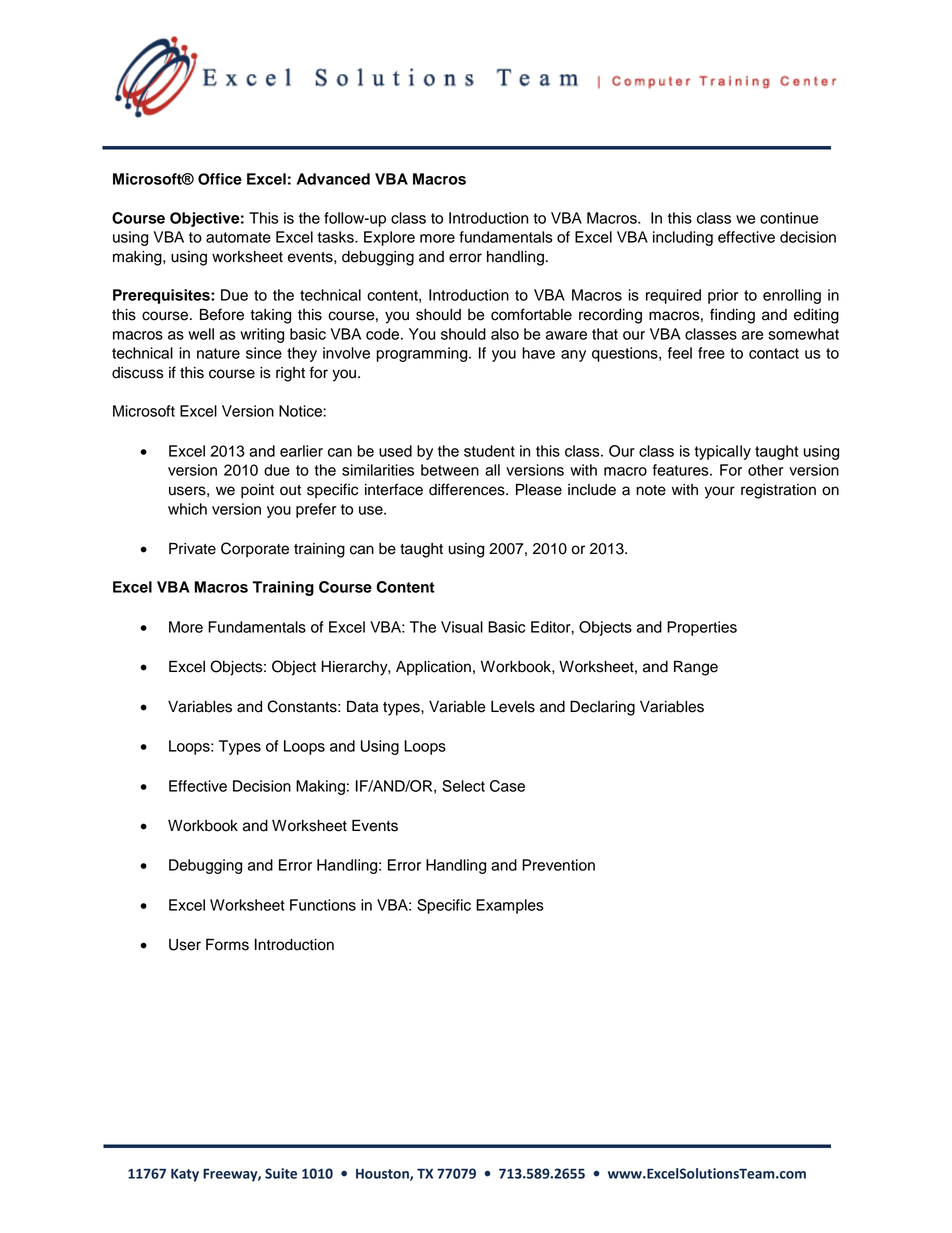 Image resolution: width=952 pixels, height=1233 pixels. Describe the element at coordinates (696, 668) in the document. I see `Range` at that location.
